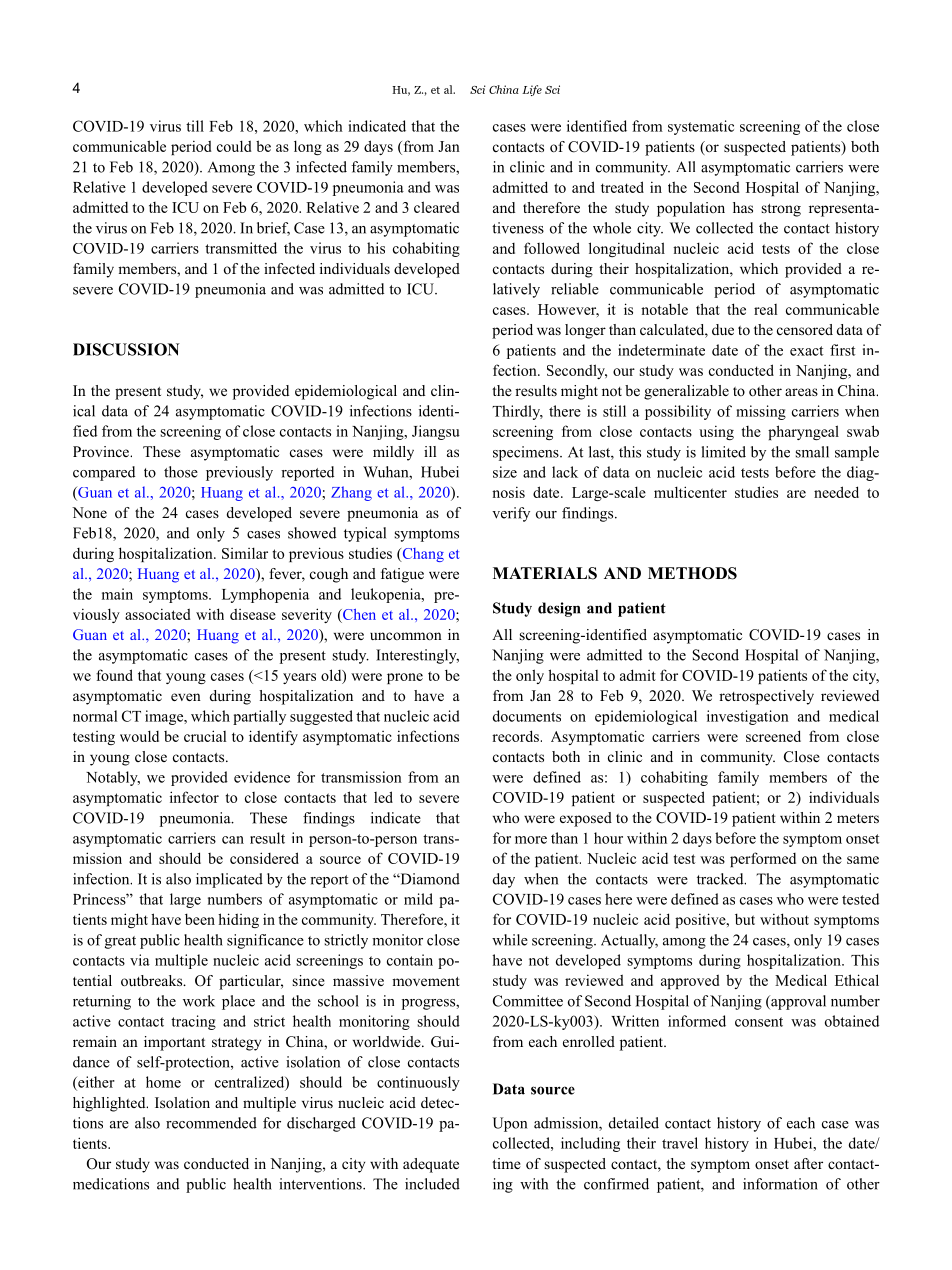 The width and height of the document is (952, 1270). What do you see at coordinates (701, 127) in the document?
I see `systematic` at bounding box center [701, 127].
